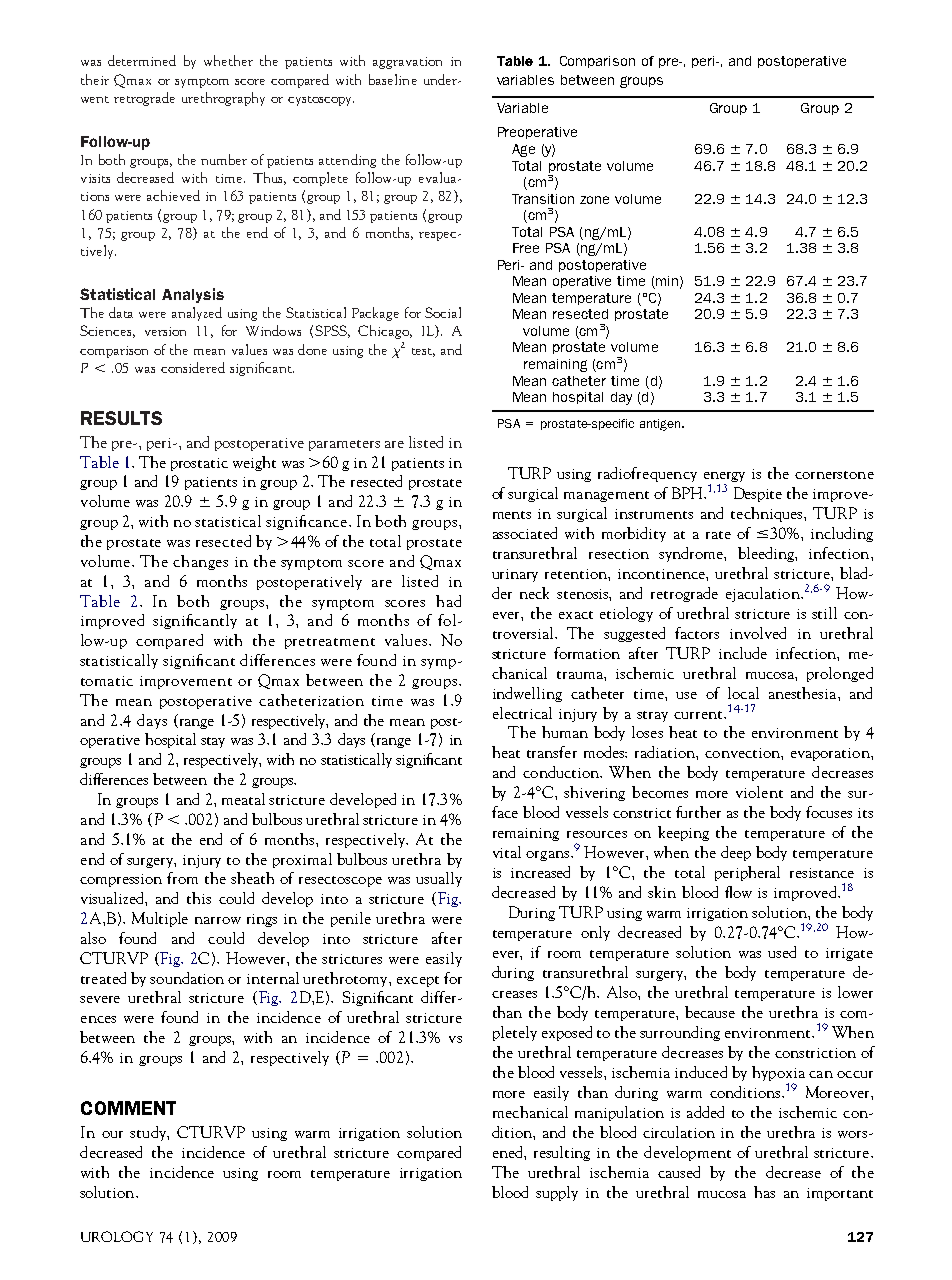  What do you see at coordinates (507, 852) in the screenshot?
I see `vital` at bounding box center [507, 852].
